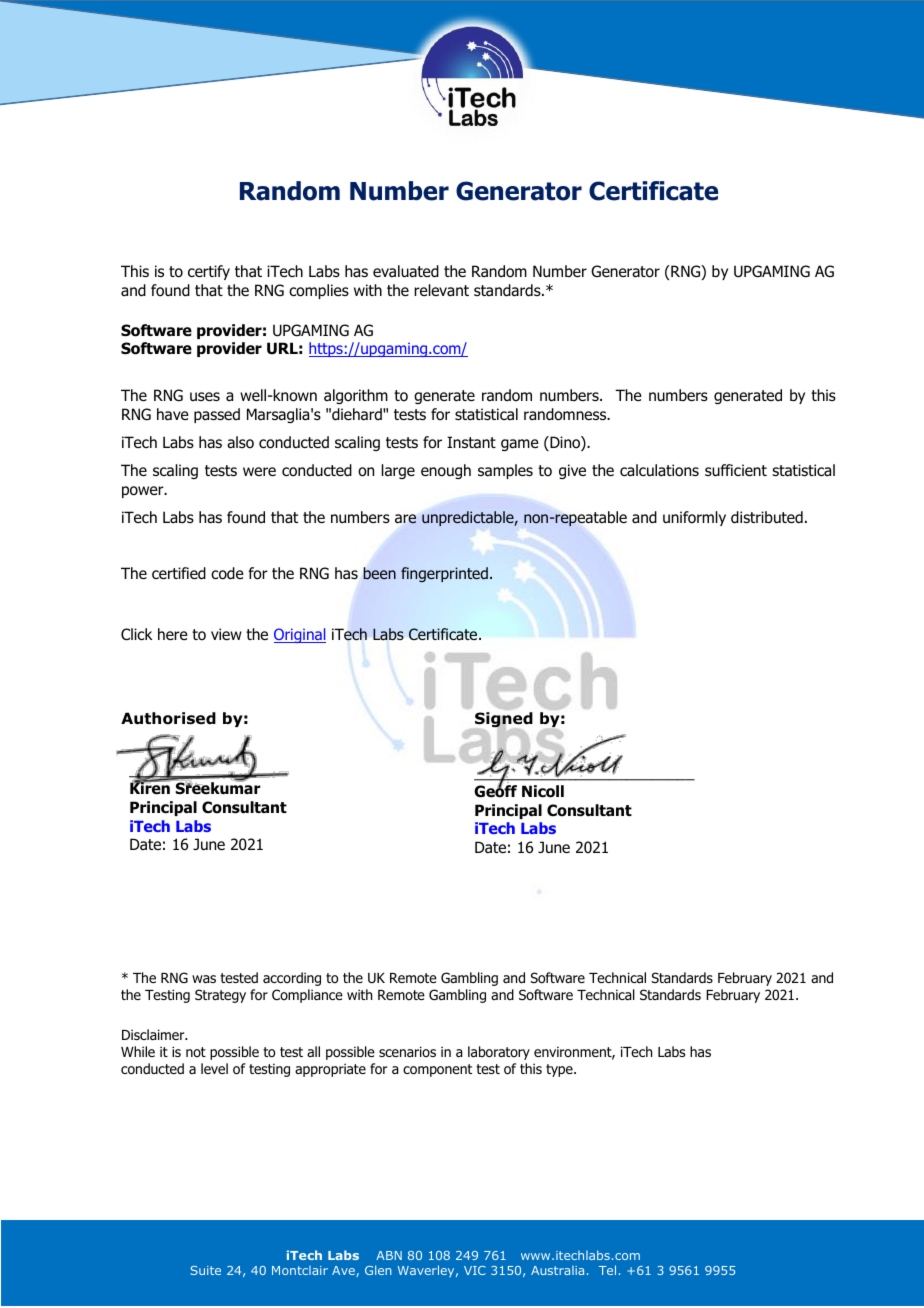 The image size is (924, 1308). What do you see at coordinates (504, 720) in the page?
I see `Signed` at bounding box center [504, 720].
